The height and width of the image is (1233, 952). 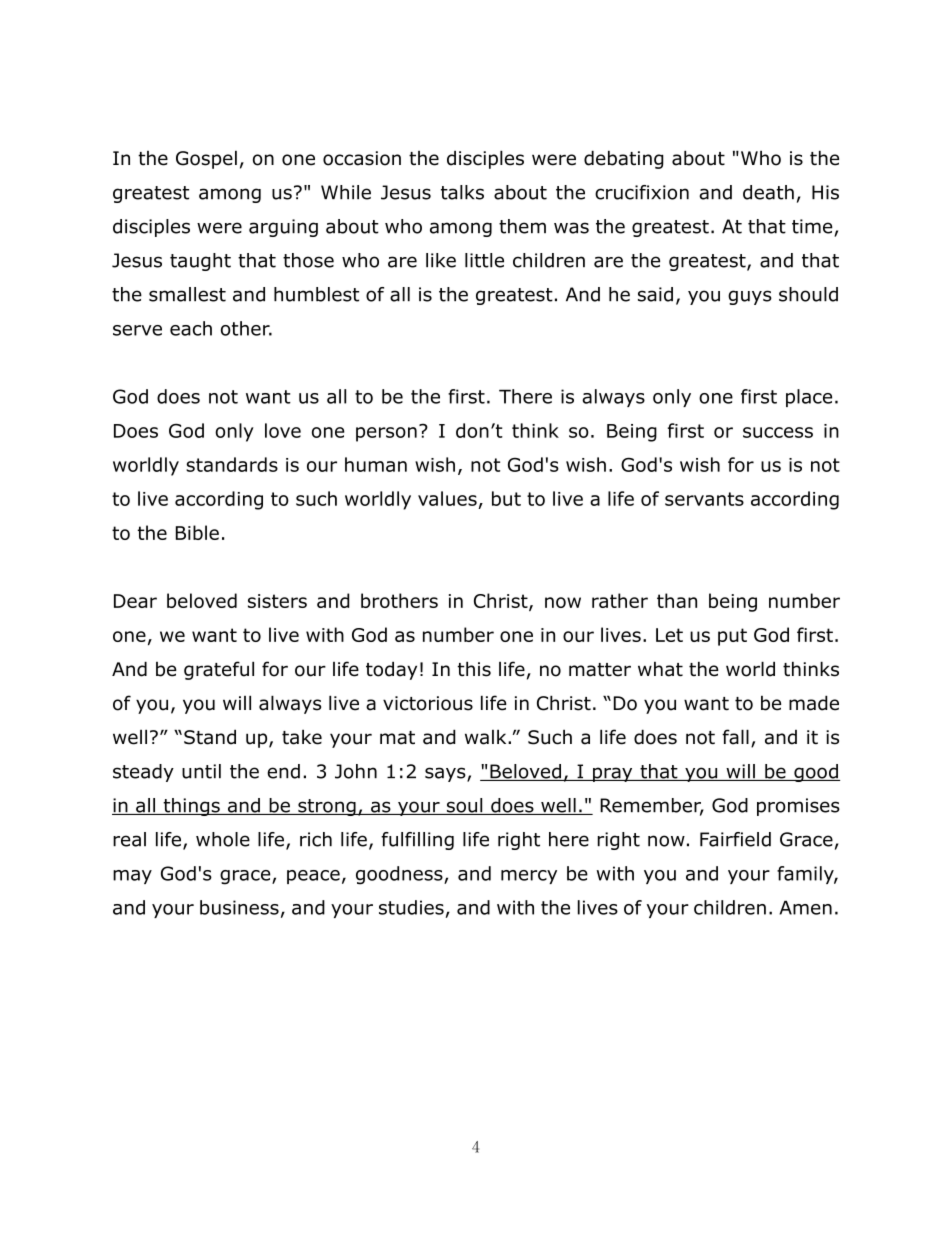 What do you see at coordinates (206, 159) in the image?
I see `Gospel` at bounding box center [206, 159].
